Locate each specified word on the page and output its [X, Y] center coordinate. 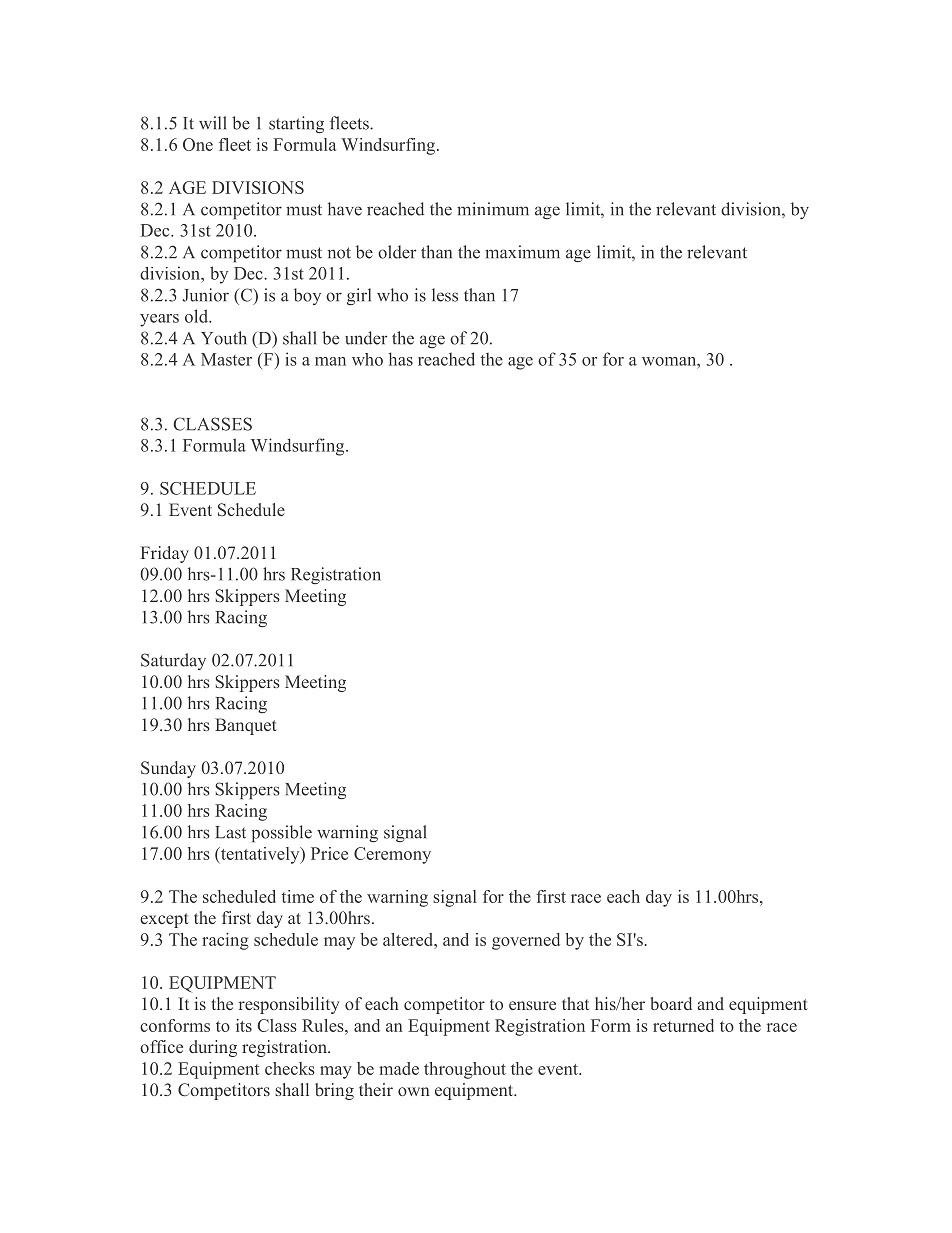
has [401, 359]
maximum [522, 252]
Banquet [246, 726]
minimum [493, 209]
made [399, 1068]
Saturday [173, 661]
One [198, 144]
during [213, 1048]
